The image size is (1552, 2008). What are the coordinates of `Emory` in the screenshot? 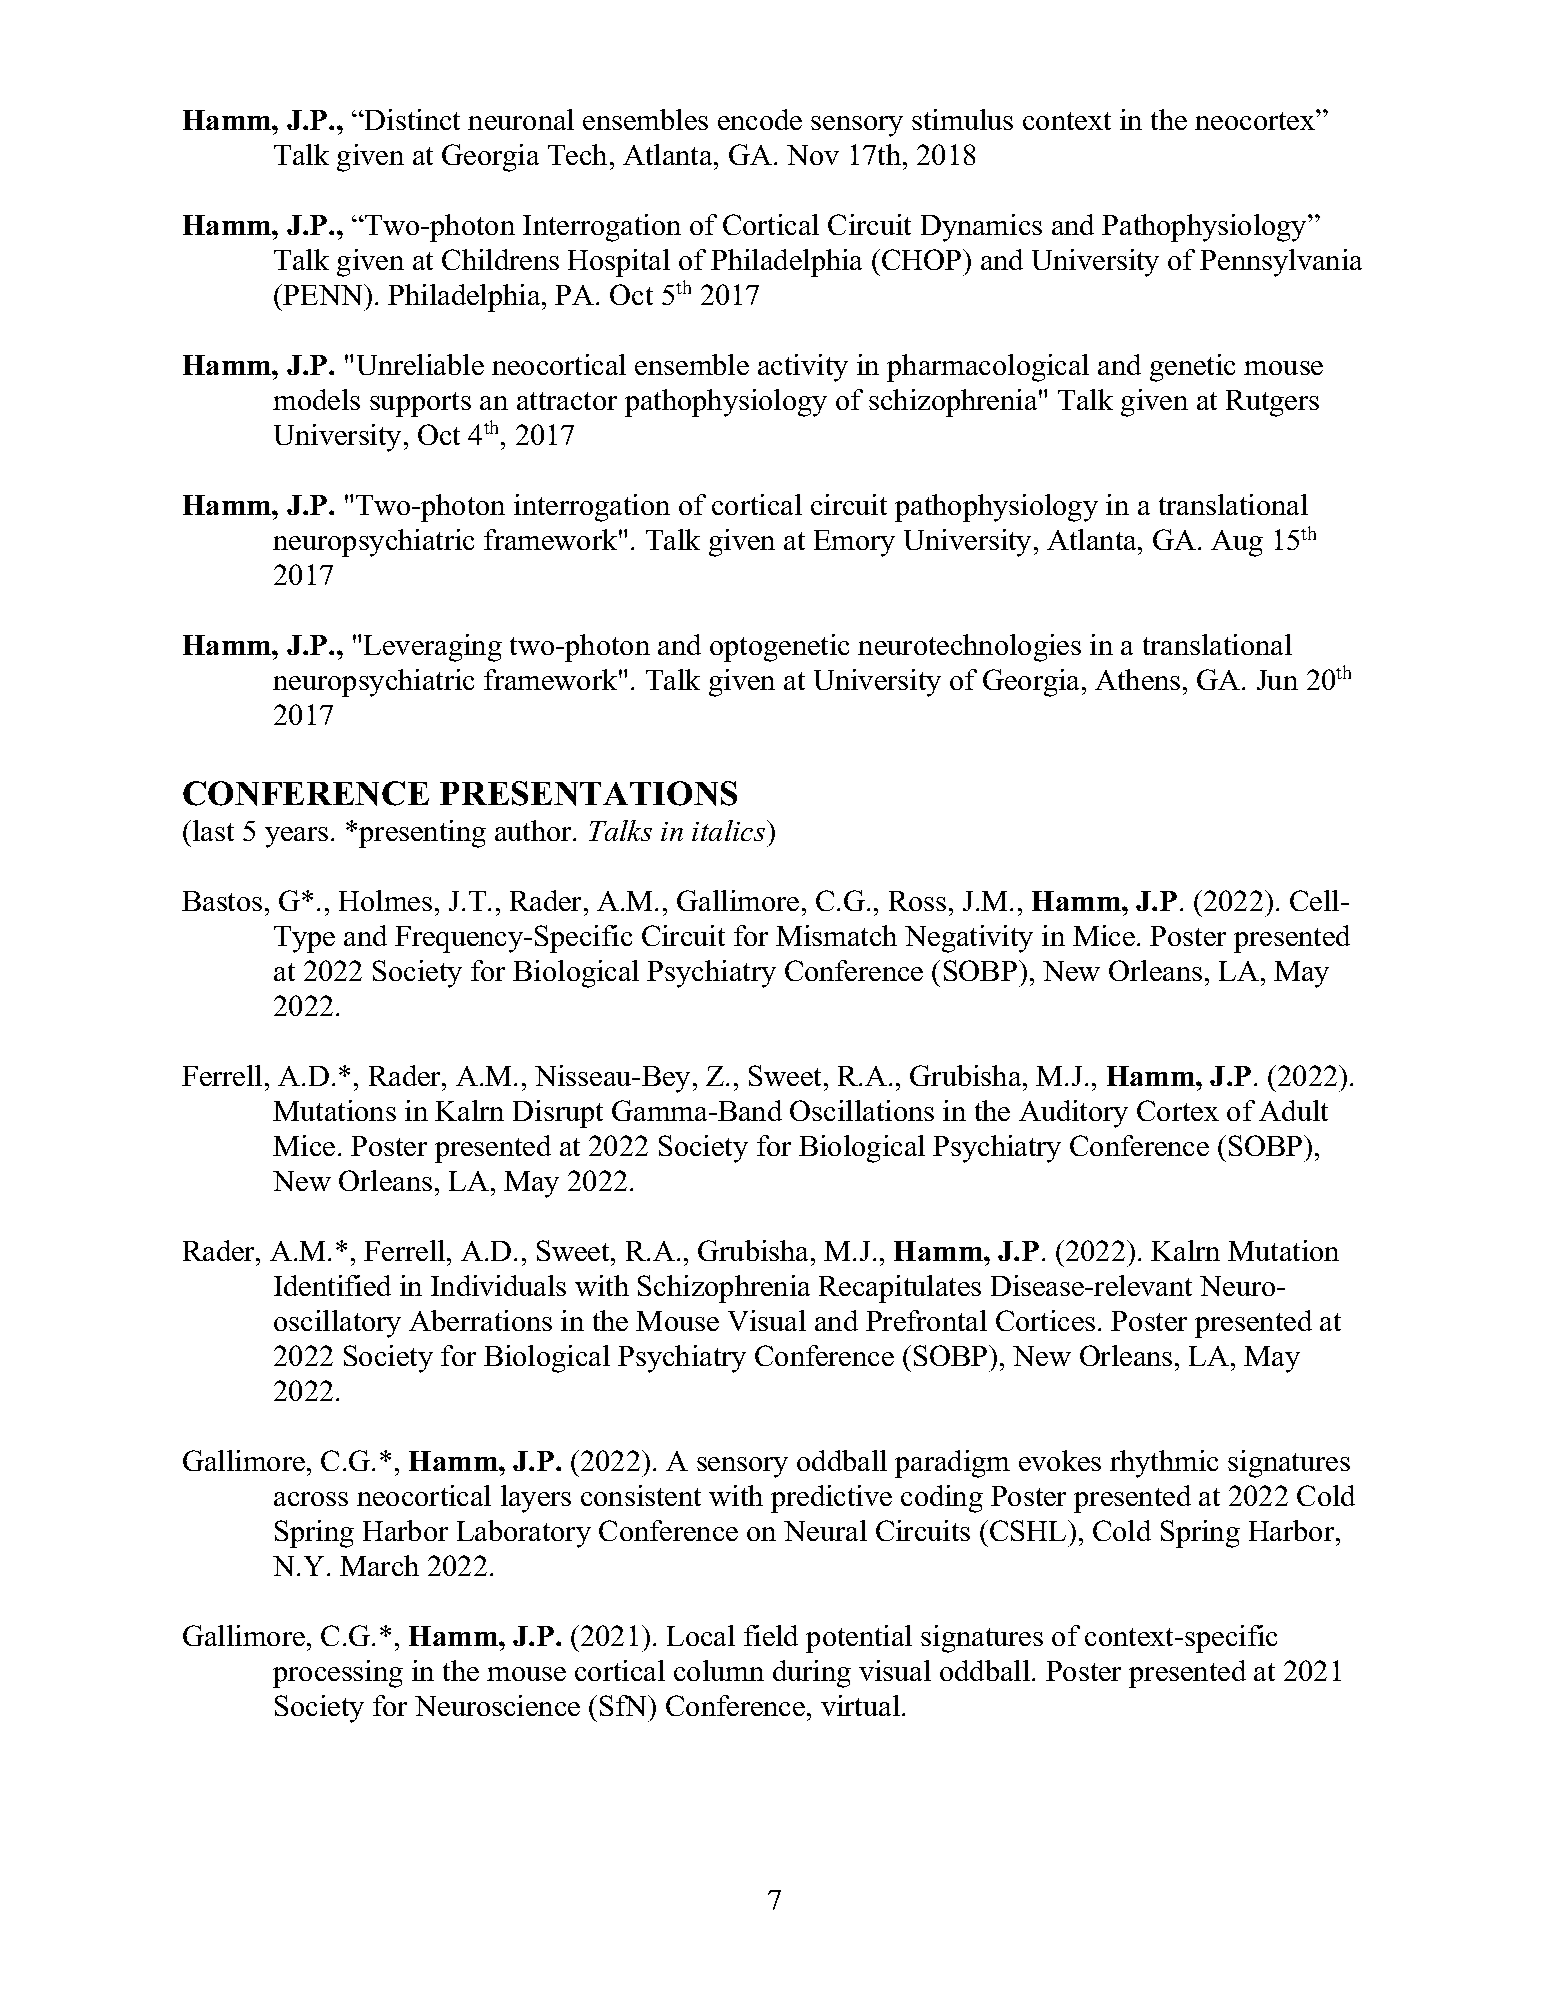 It's located at (854, 543).
